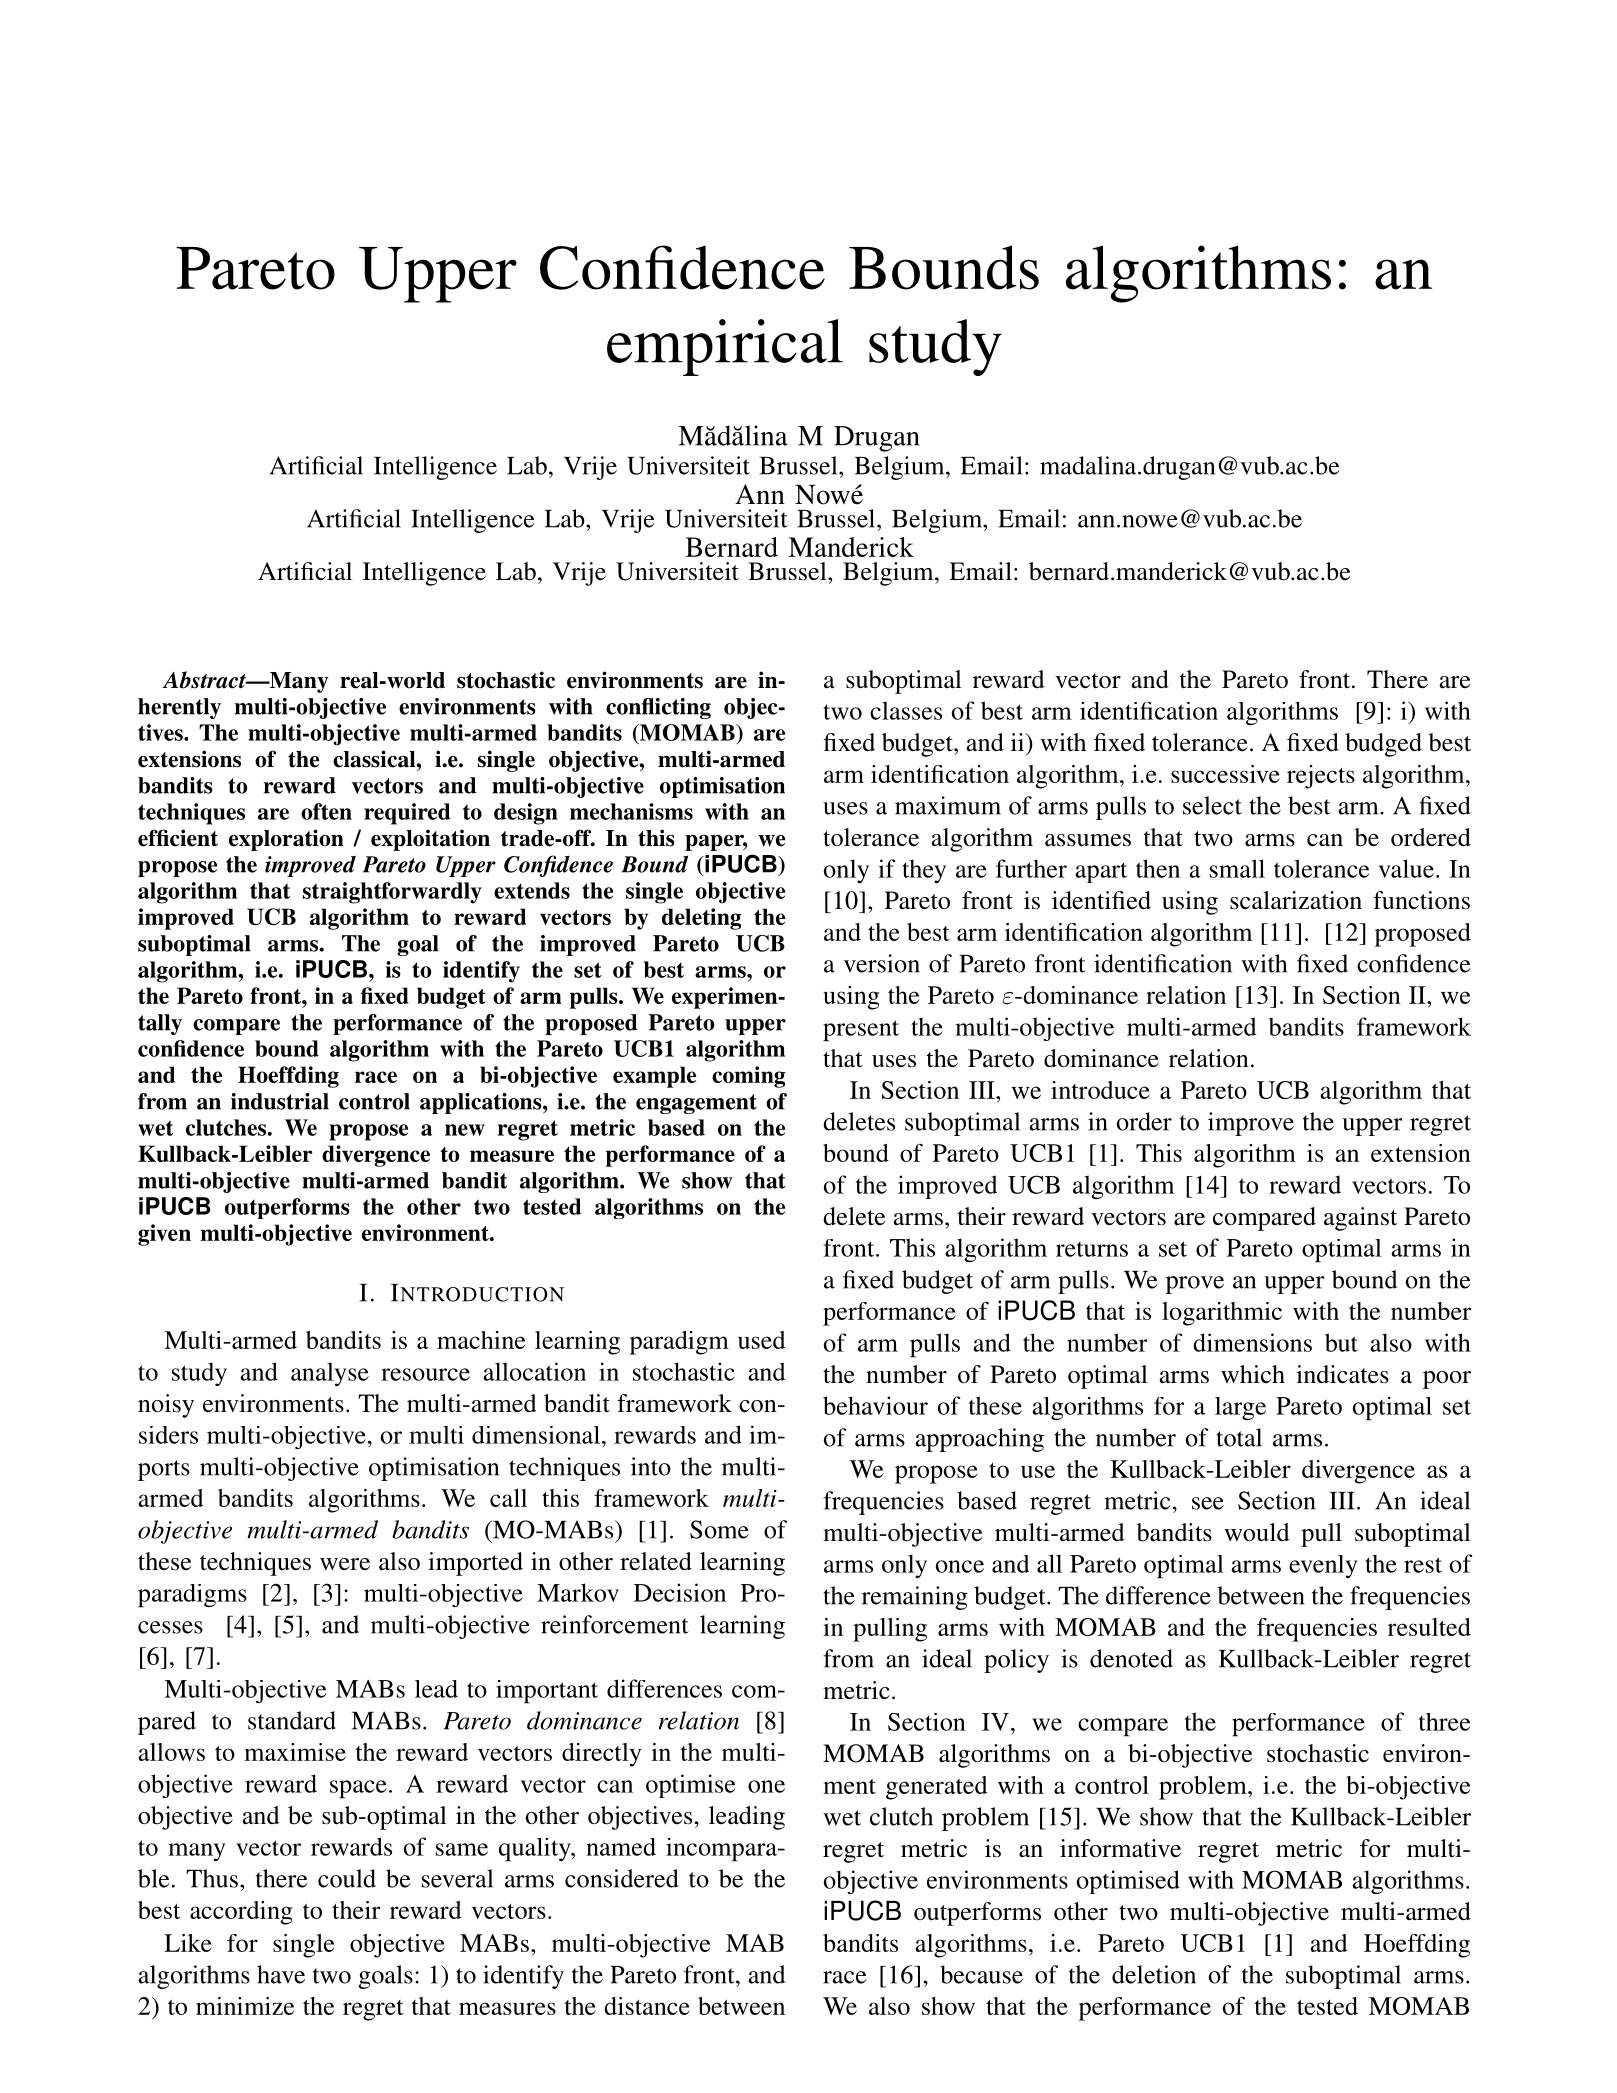 This document has height=2093, width=1617. Describe the element at coordinates (906, 710) in the document. I see `classes` at that location.
